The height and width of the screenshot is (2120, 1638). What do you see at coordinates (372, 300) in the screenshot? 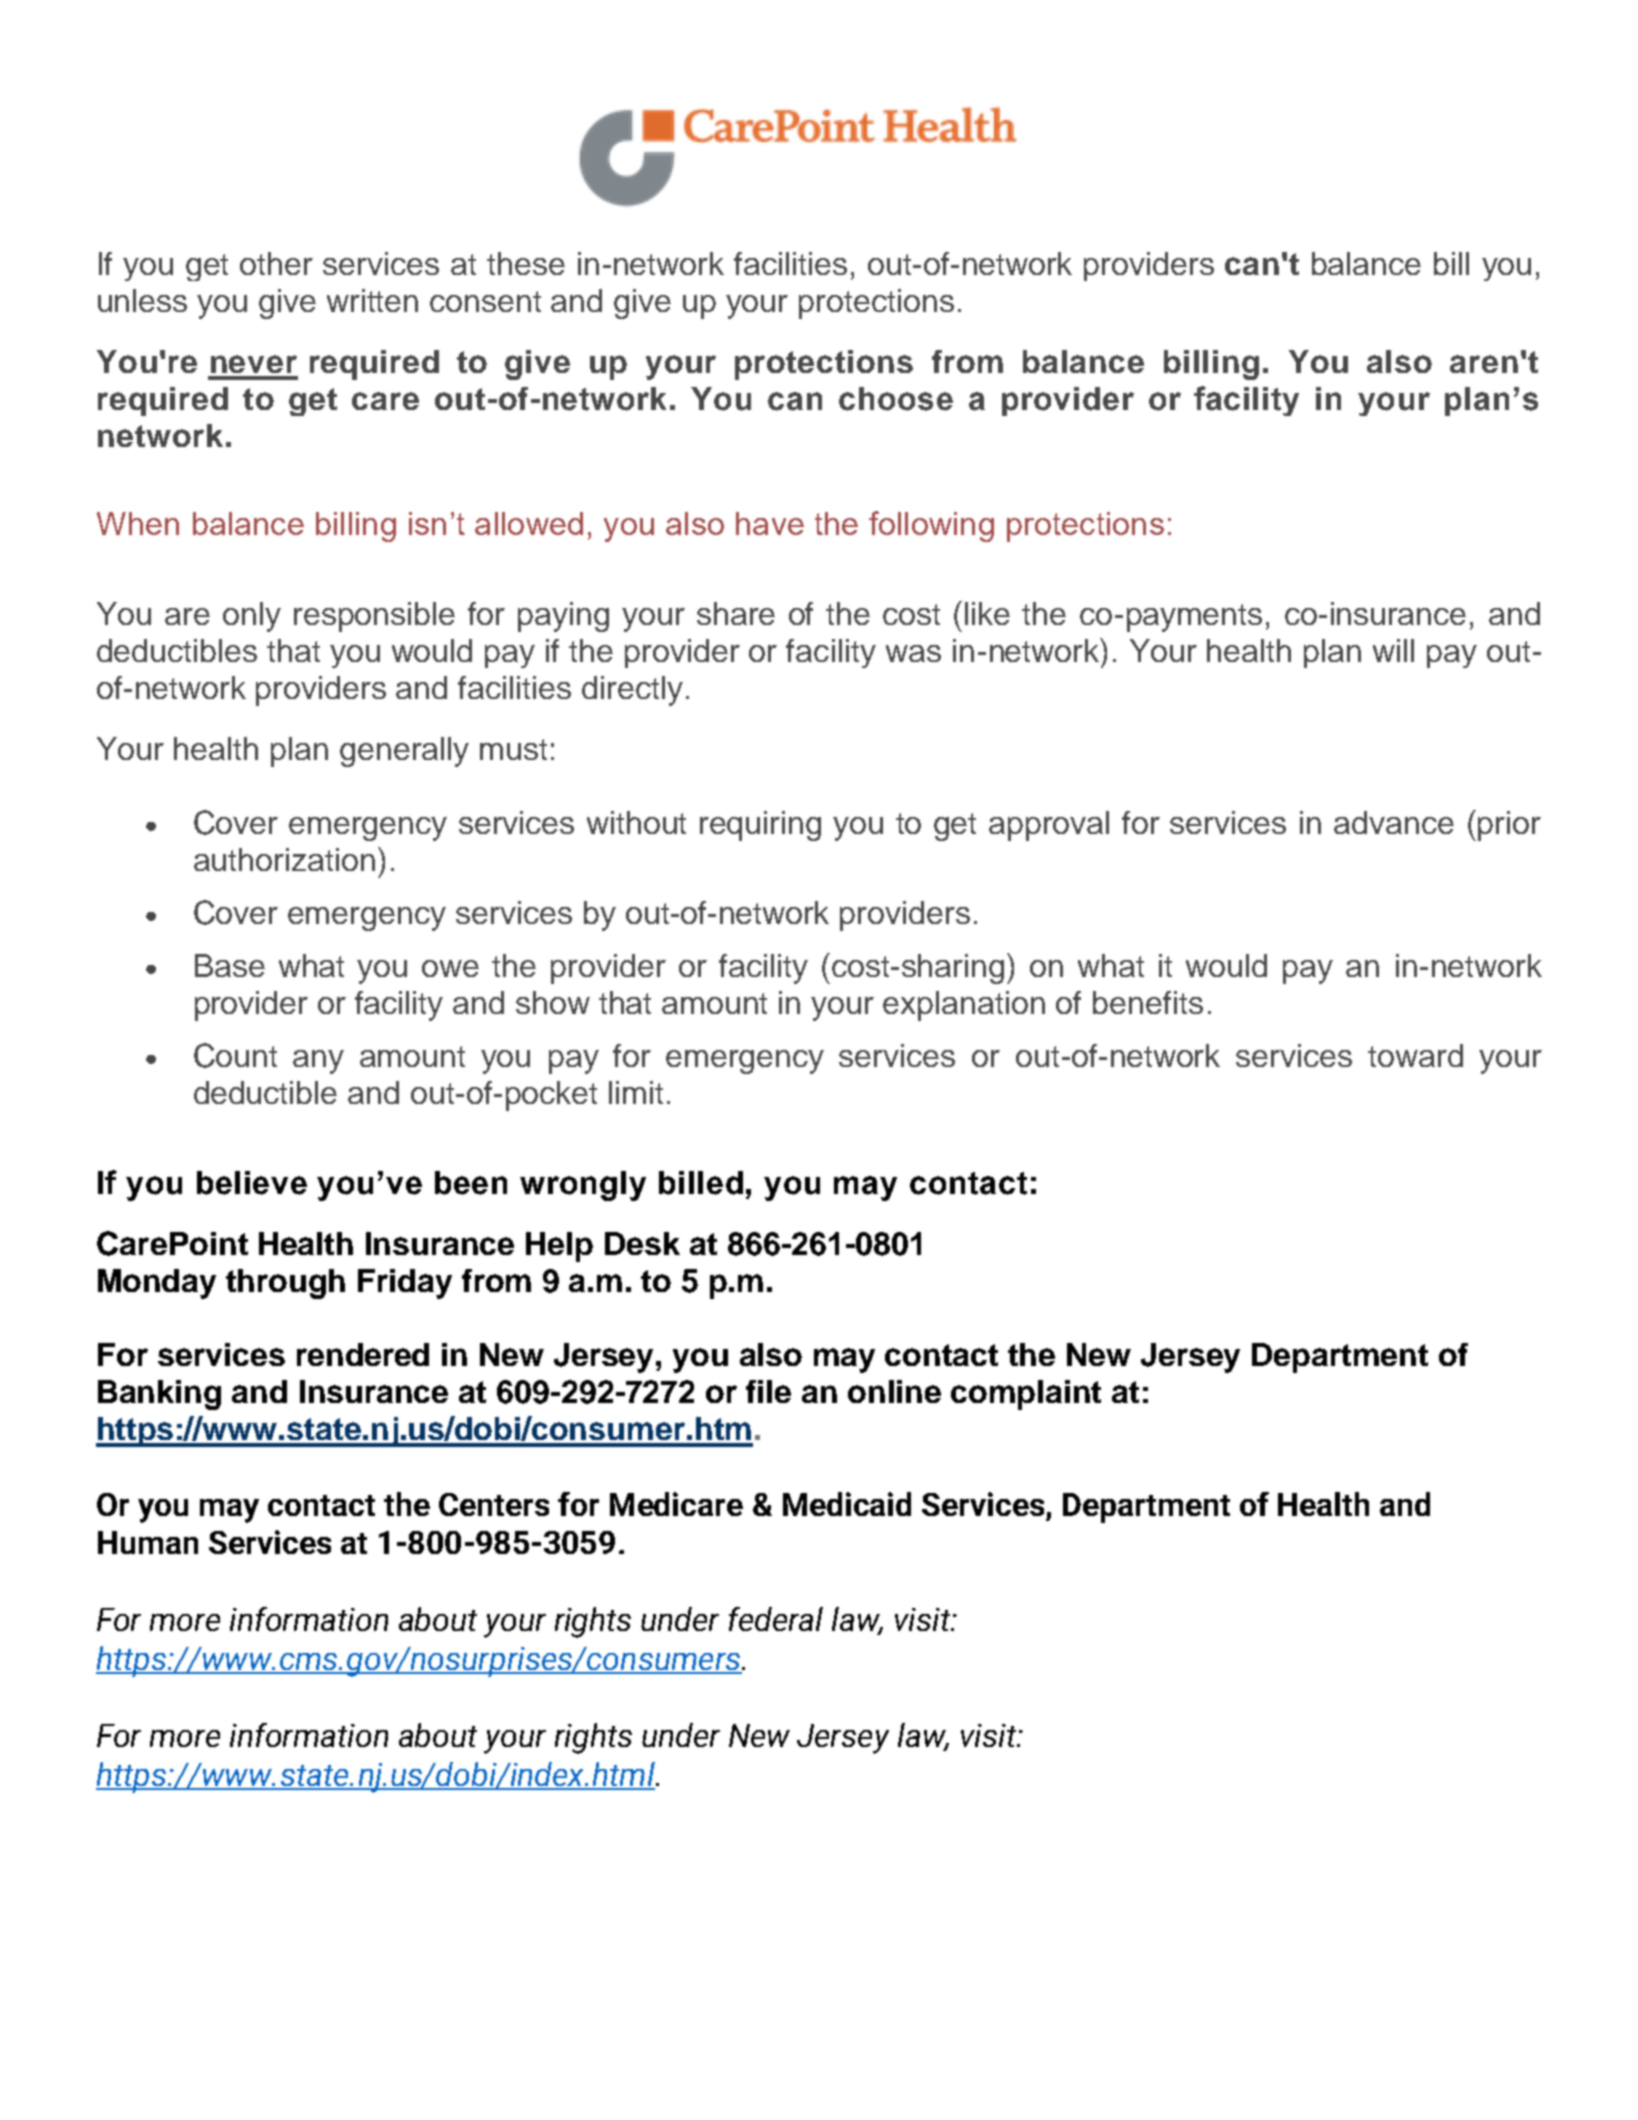
I see `written` at bounding box center [372, 300].
